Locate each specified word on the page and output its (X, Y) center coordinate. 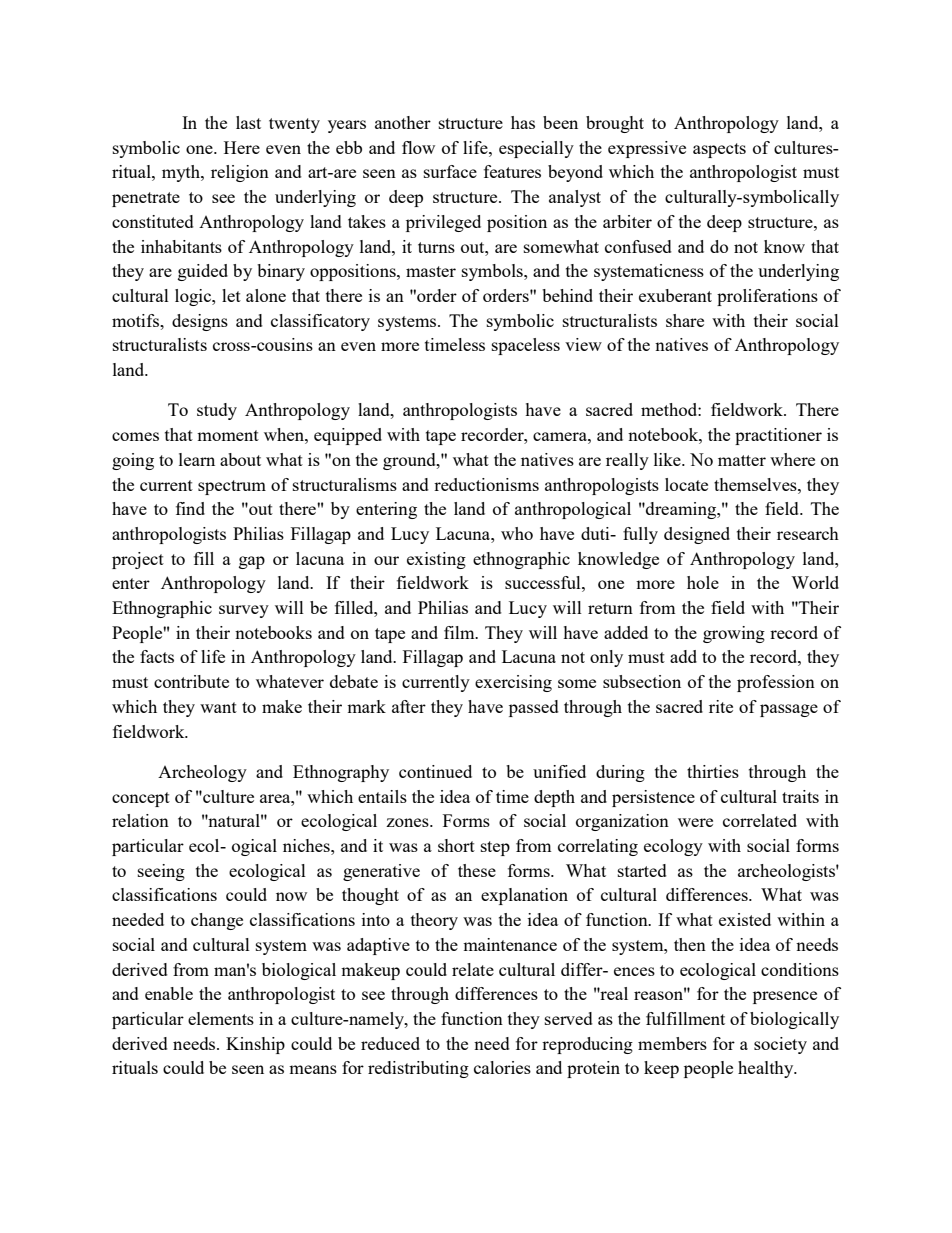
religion (240, 173)
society (780, 1045)
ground (410, 461)
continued (435, 771)
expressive (647, 149)
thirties (713, 771)
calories (502, 1067)
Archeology (202, 773)
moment (228, 435)
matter (742, 460)
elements (221, 1018)
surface (450, 171)
